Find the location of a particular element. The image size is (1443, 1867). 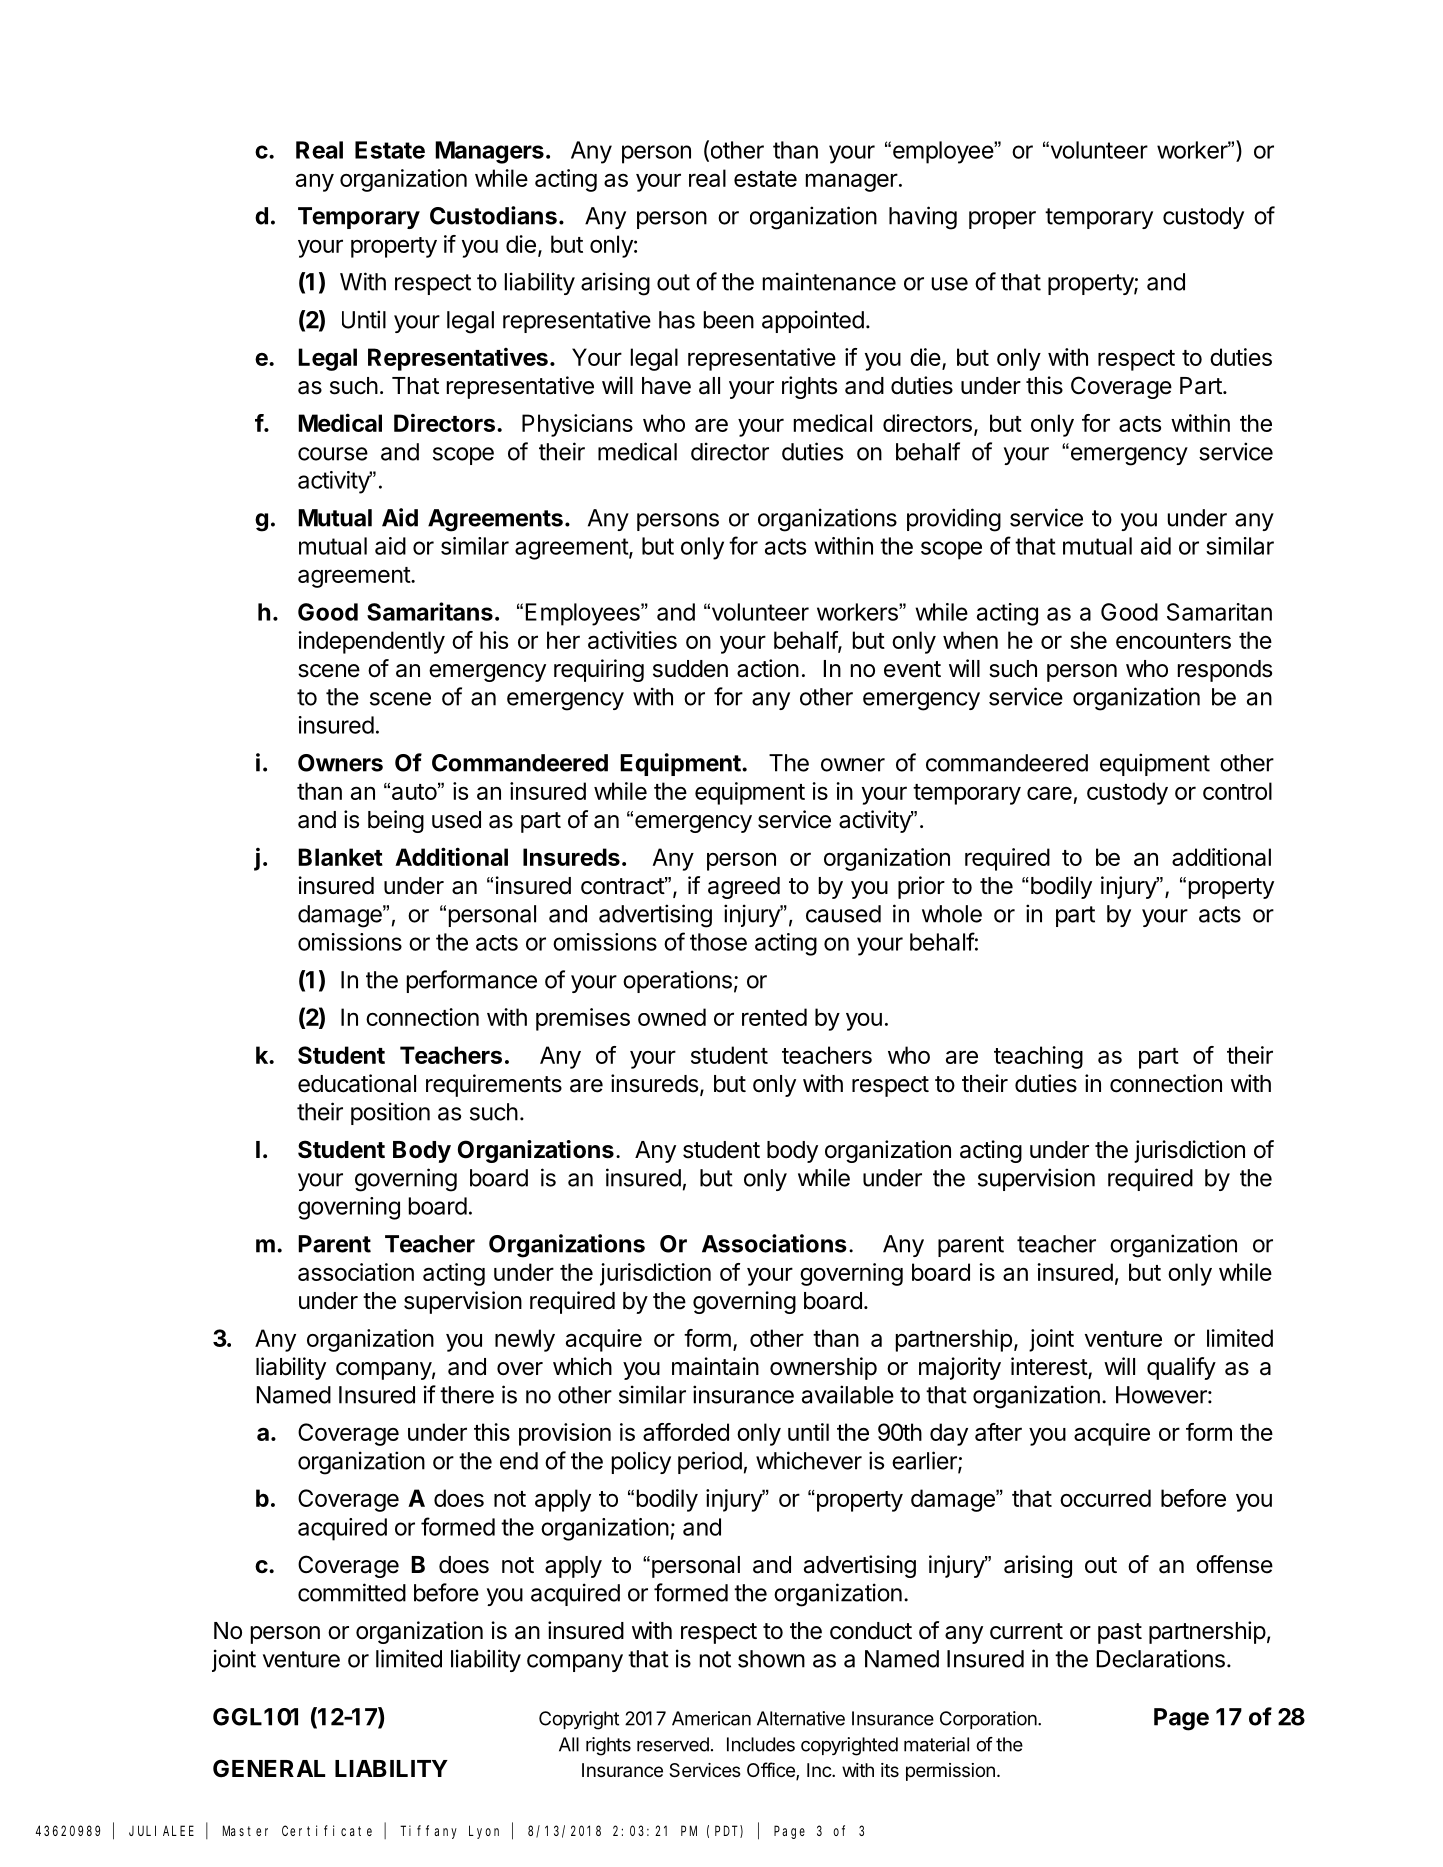

Office is located at coordinates (772, 1771).
